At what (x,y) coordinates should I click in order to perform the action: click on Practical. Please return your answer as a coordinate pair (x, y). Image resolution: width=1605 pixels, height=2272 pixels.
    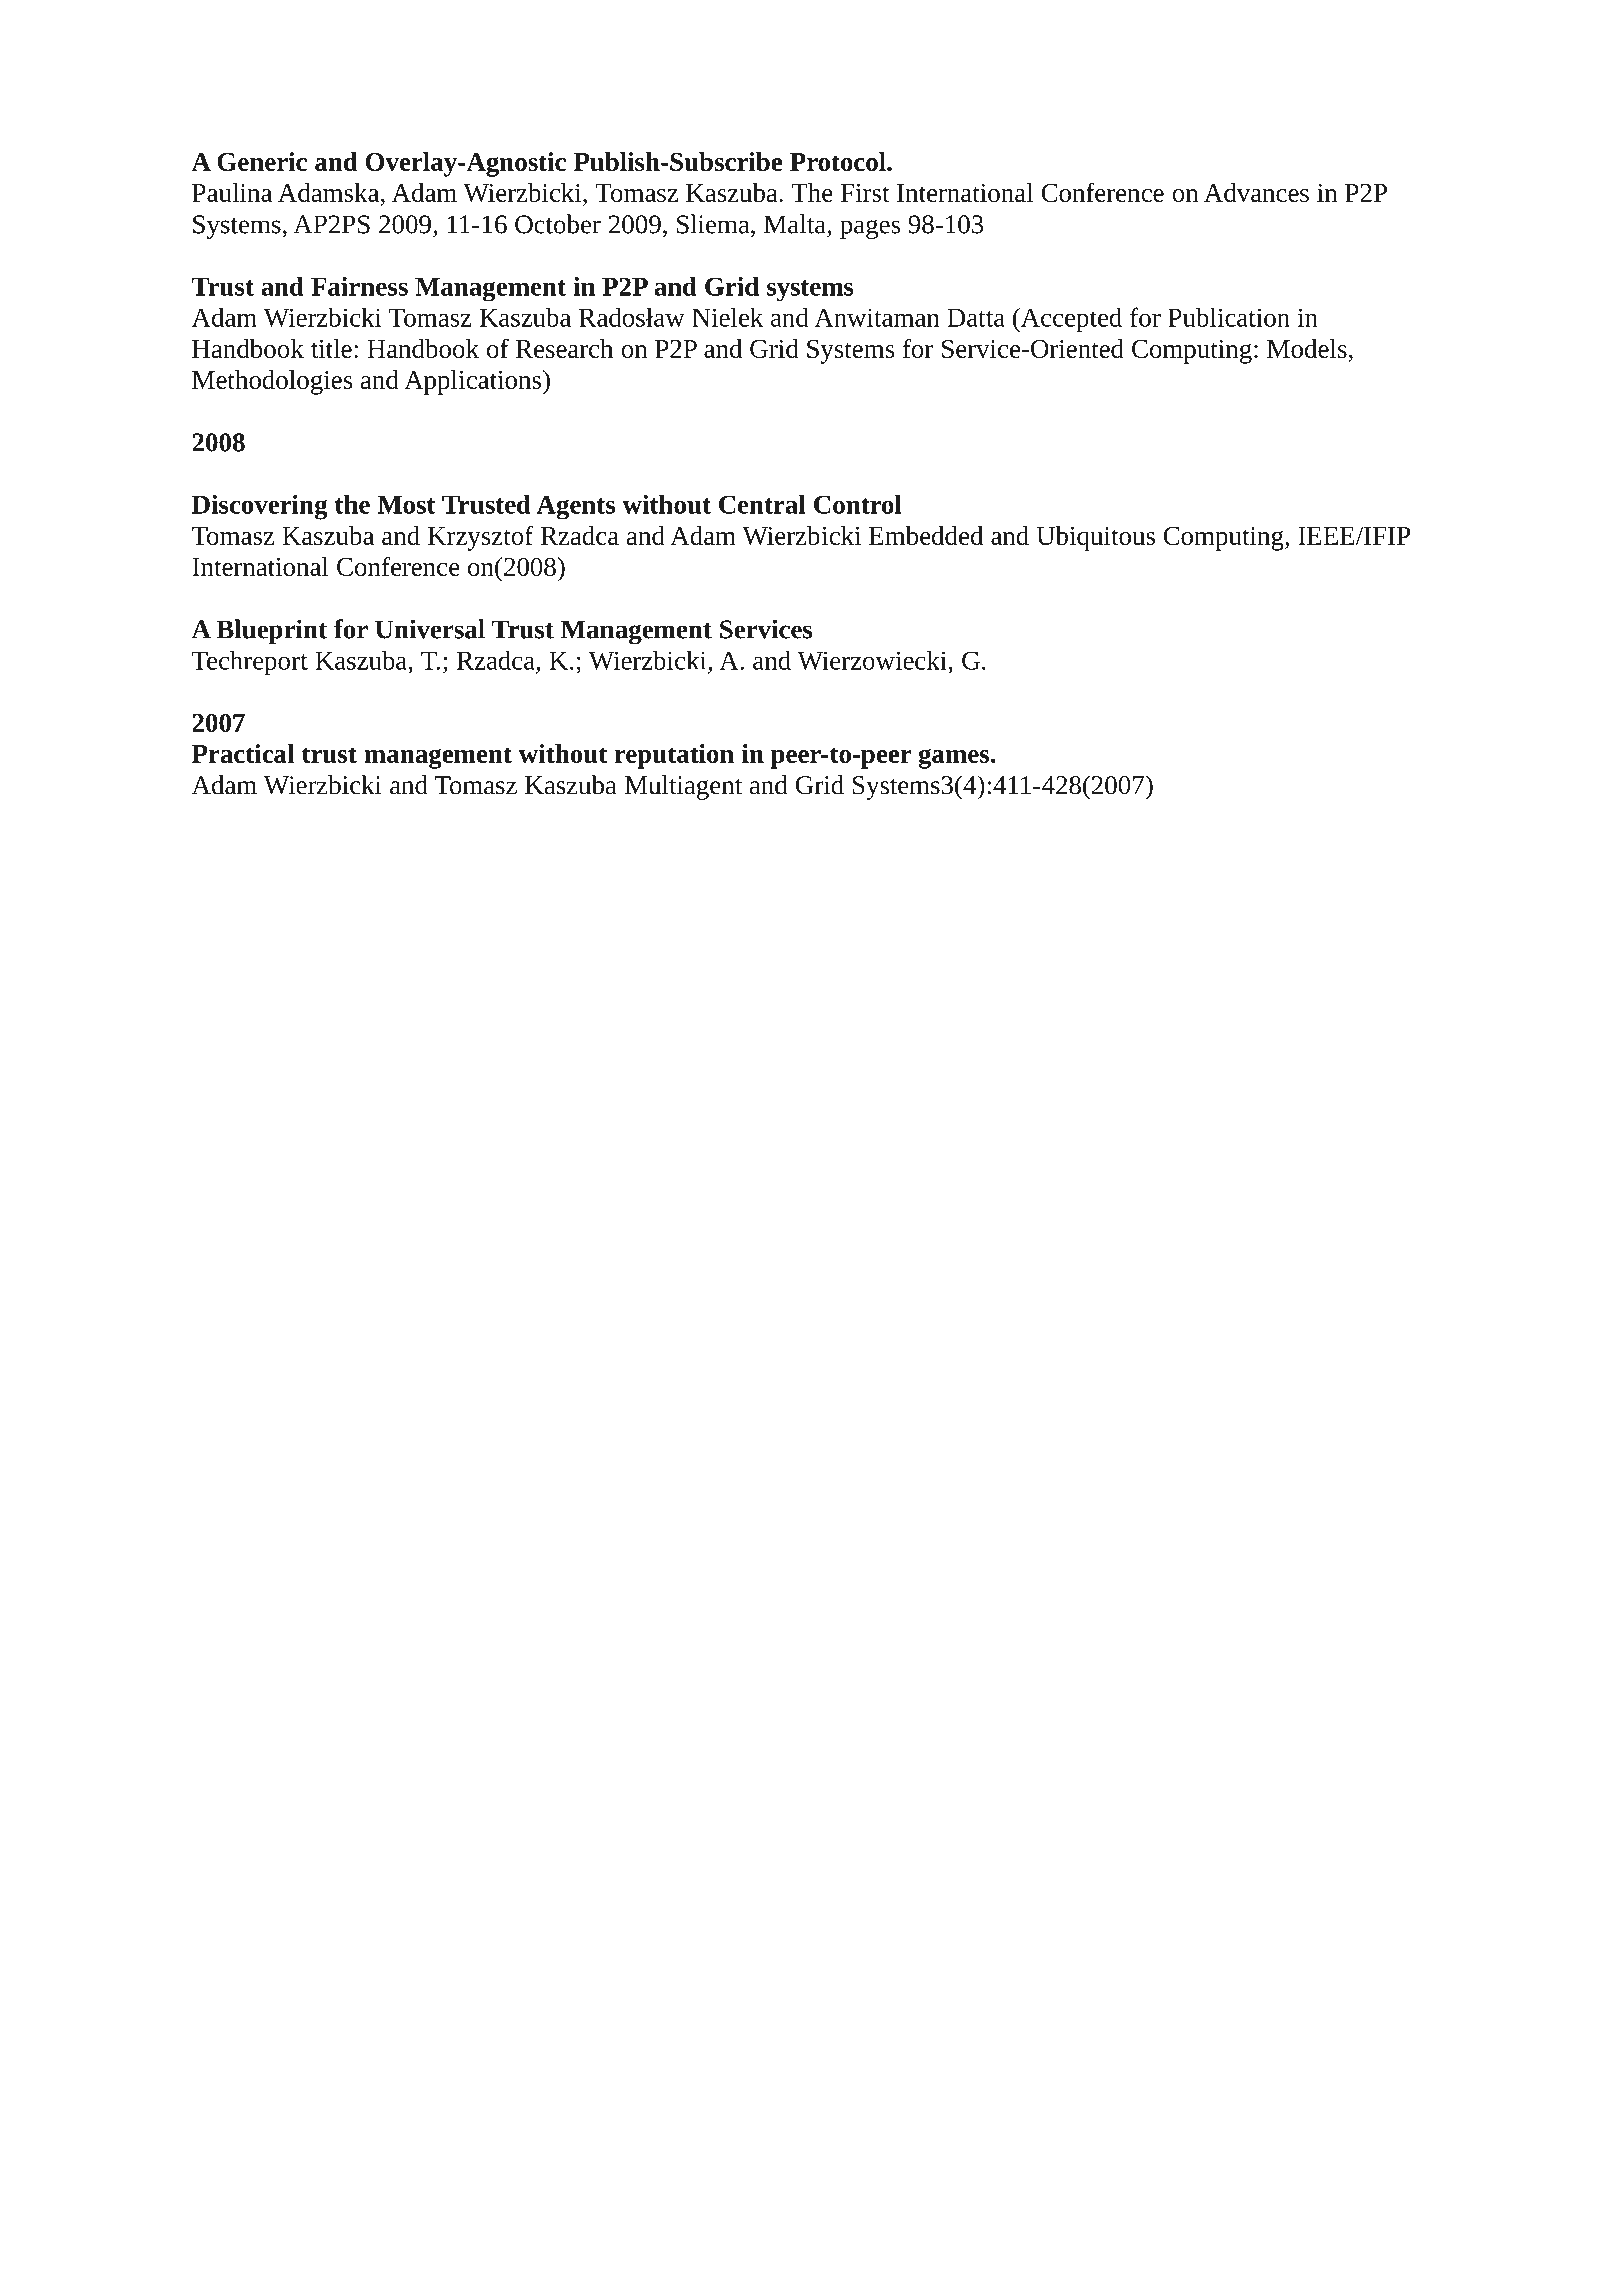
    Looking at the image, I should click on (243, 753).
